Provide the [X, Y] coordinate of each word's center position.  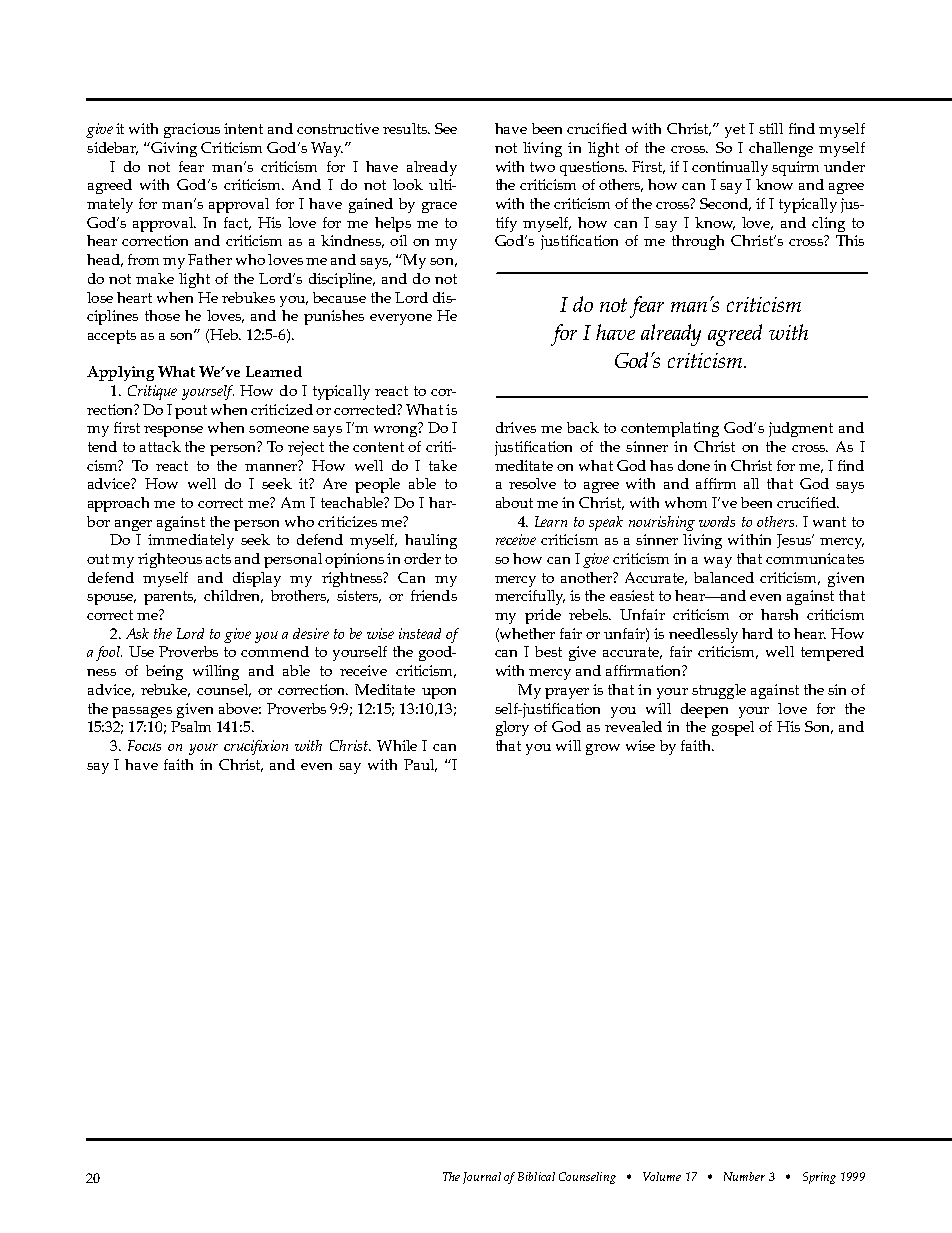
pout [191, 412]
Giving [173, 149]
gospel [733, 728]
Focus [144, 745]
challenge [781, 149]
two [542, 167]
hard [757, 633]
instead [420, 633]
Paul [420, 765]
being [164, 672]
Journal [482, 1178]
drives [516, 427]
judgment [801, 429]
